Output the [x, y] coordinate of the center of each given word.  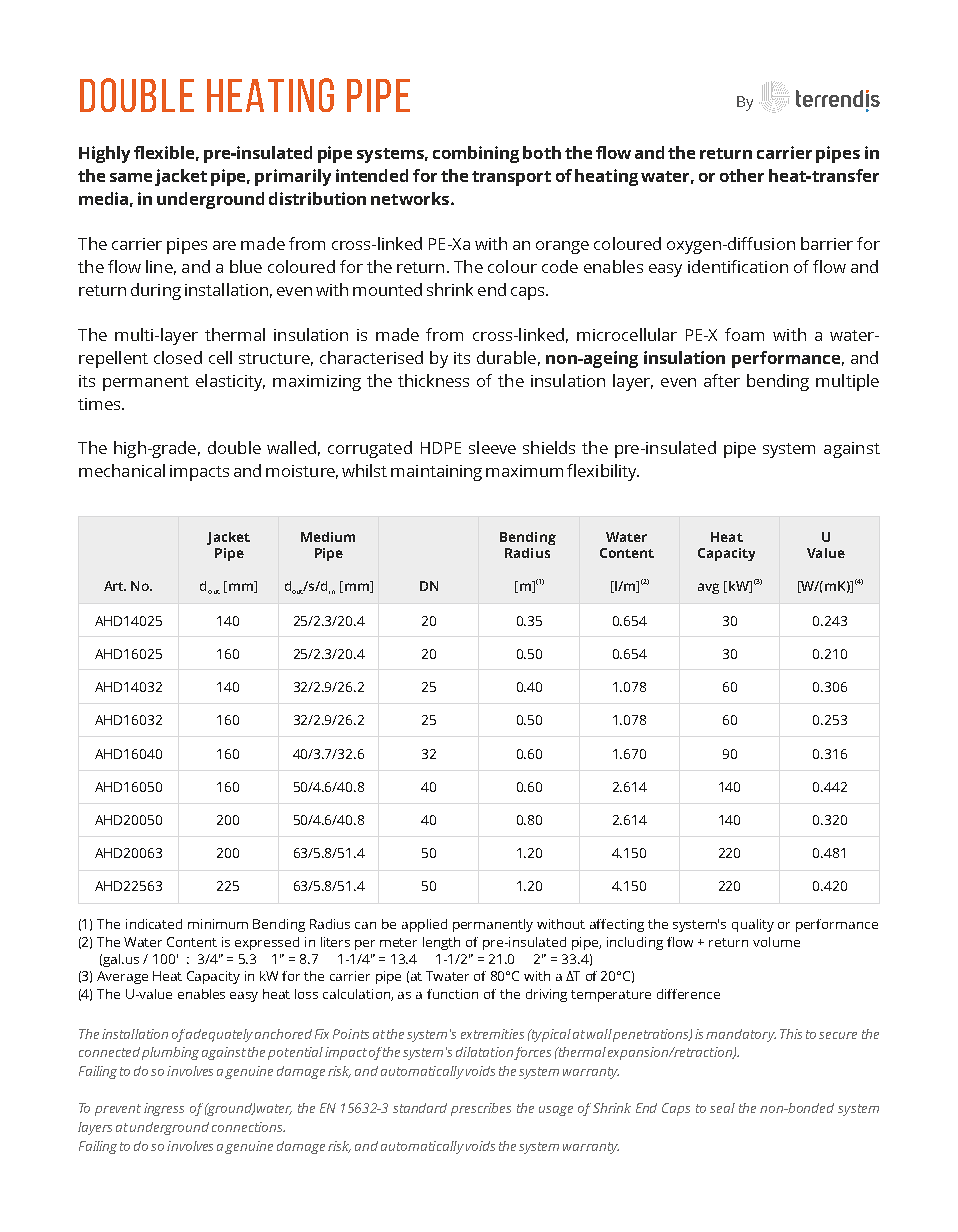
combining [476, 154]
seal [722, 1108]
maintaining [436, 473]
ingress [164, 1109]
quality [753, 925]
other [742, 175]
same [131, 177]
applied [424, 925]
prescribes [481, 1109]
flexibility [603, 472]
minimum [218, 924]
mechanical [122, 470]
